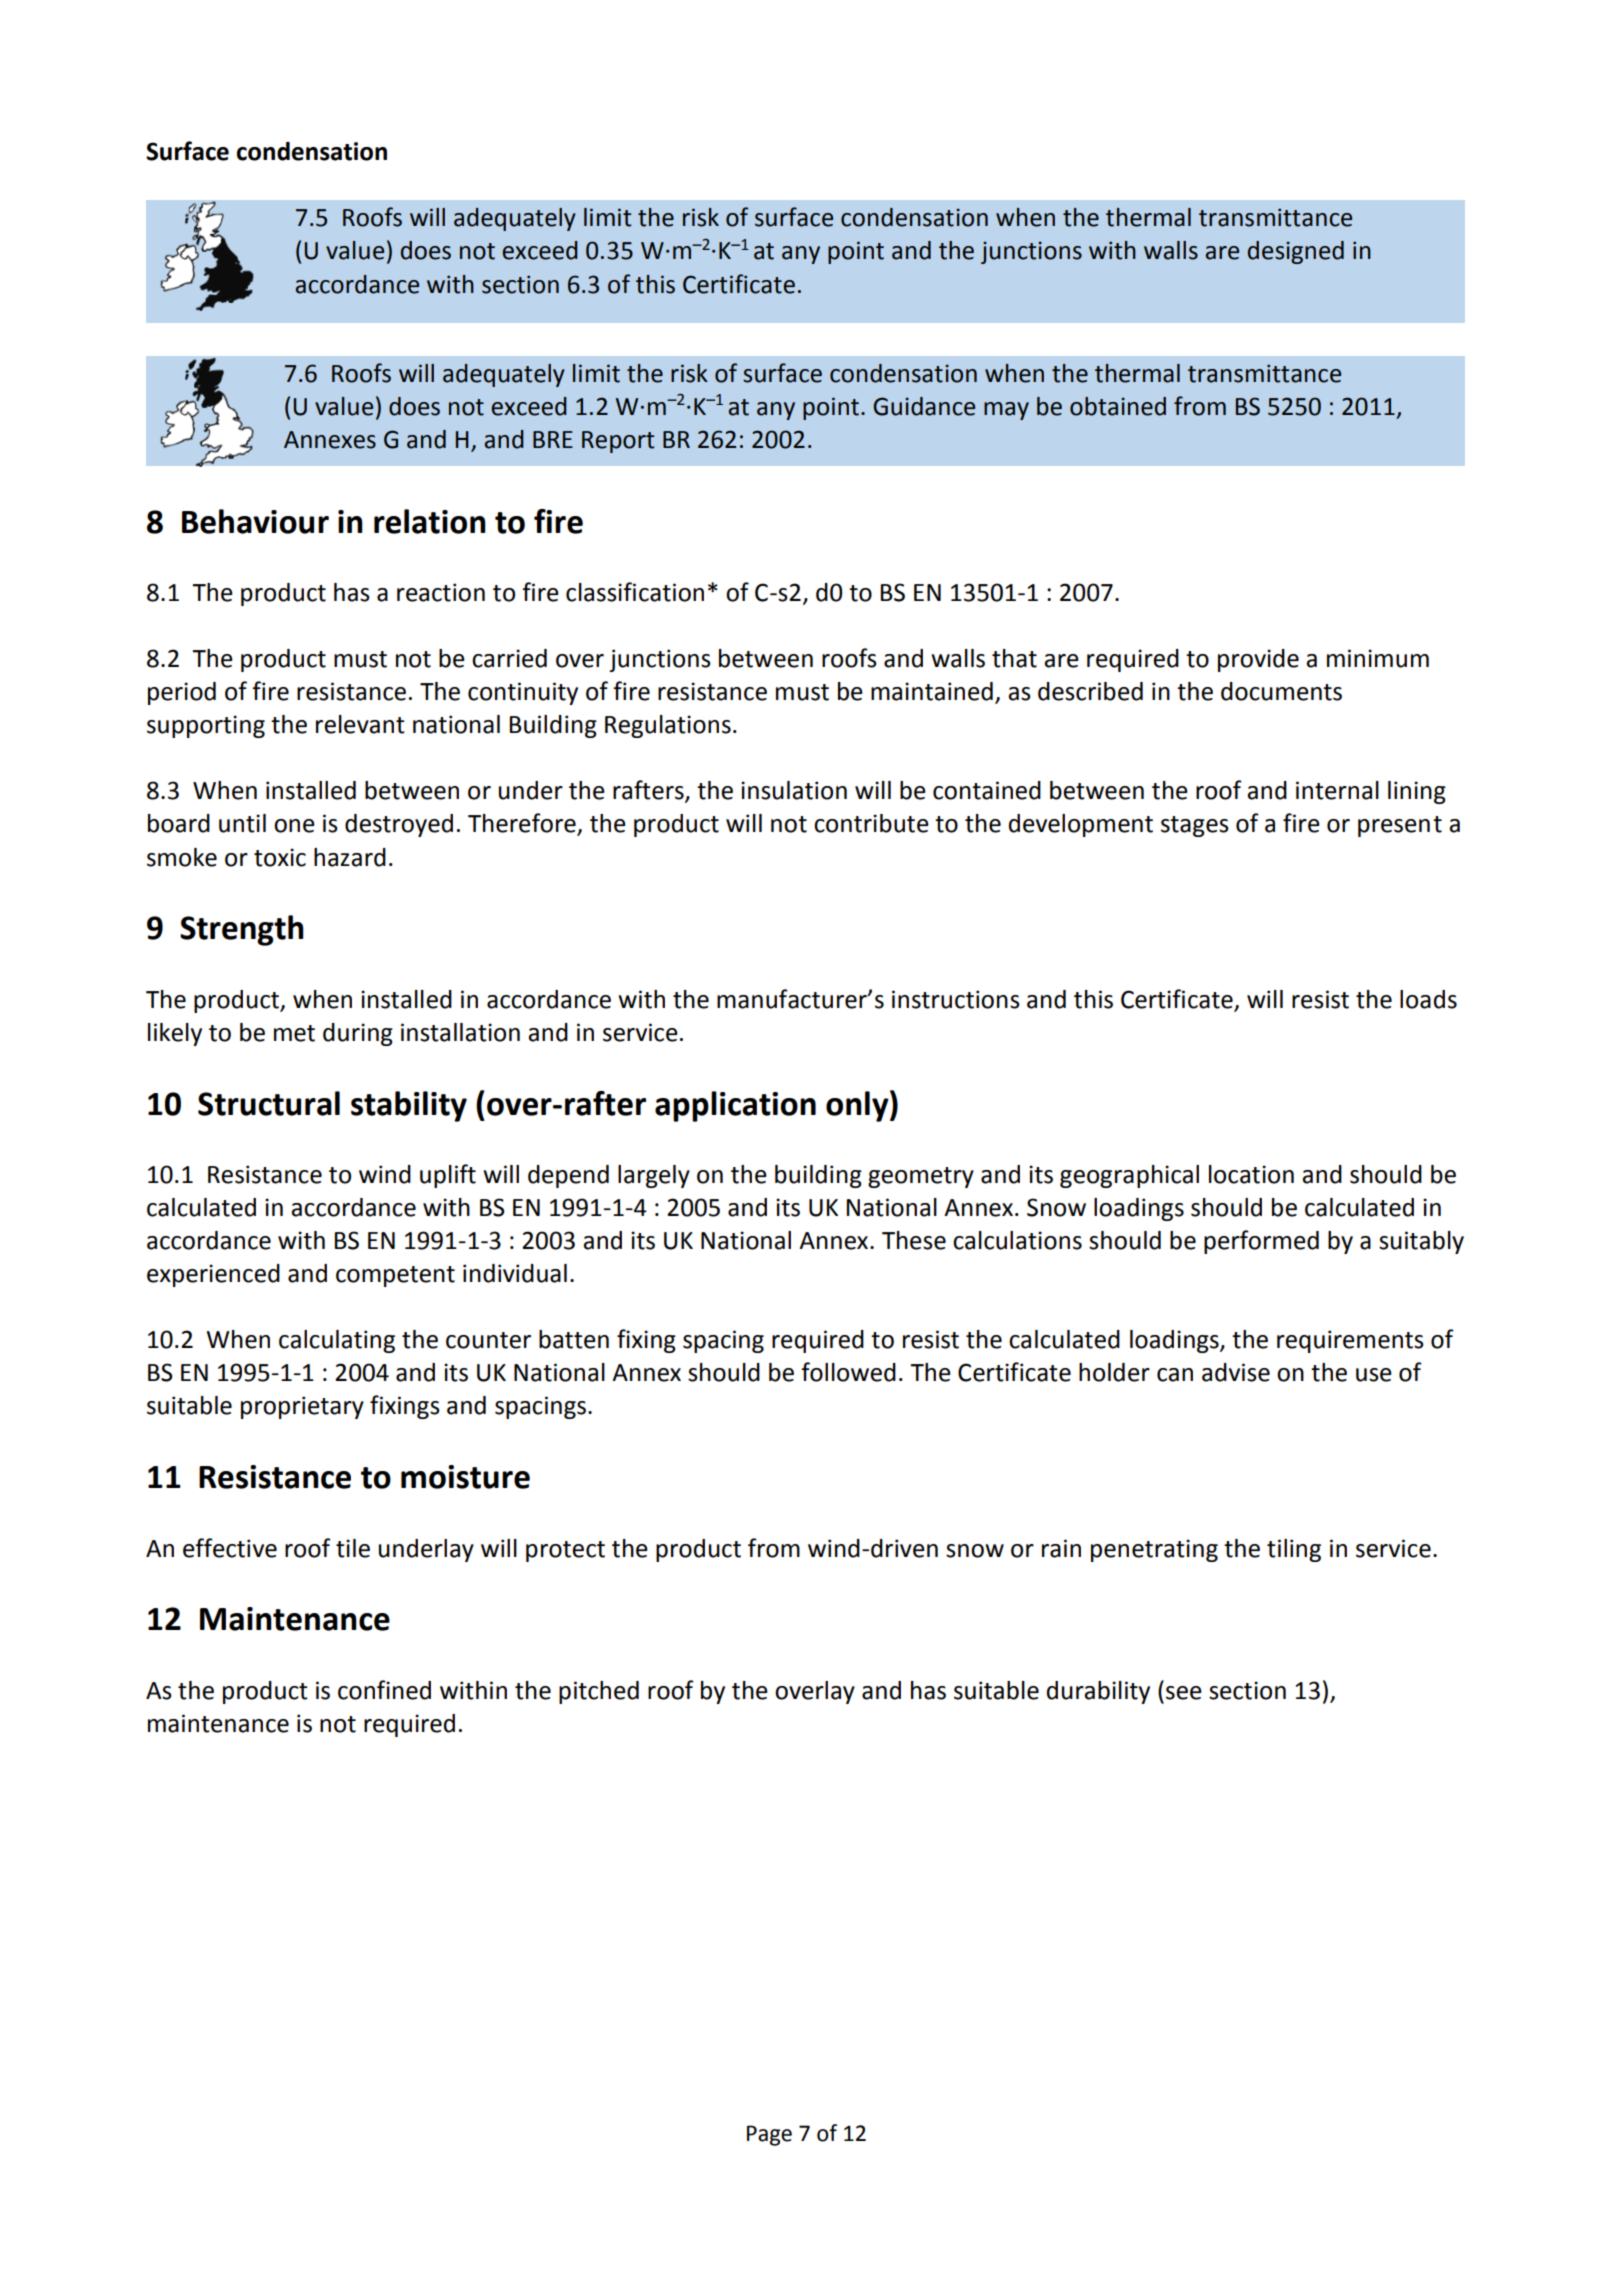  Describe the element at coordinates (384, 1690) in the screenshot. I see `confined` at that location.
